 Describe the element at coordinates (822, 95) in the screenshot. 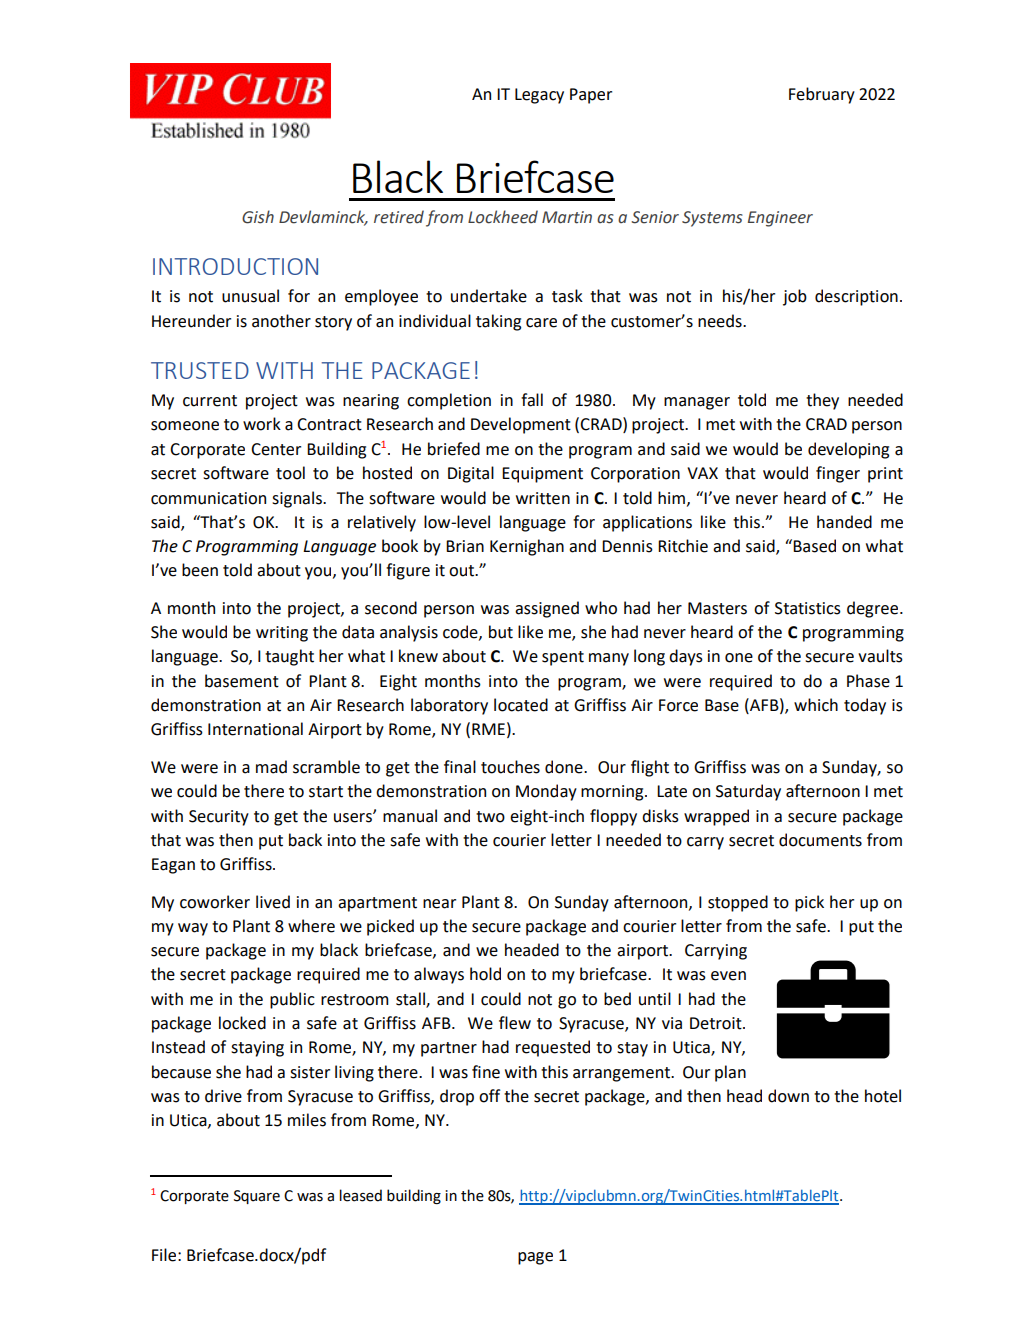

I see `February` at that location.
